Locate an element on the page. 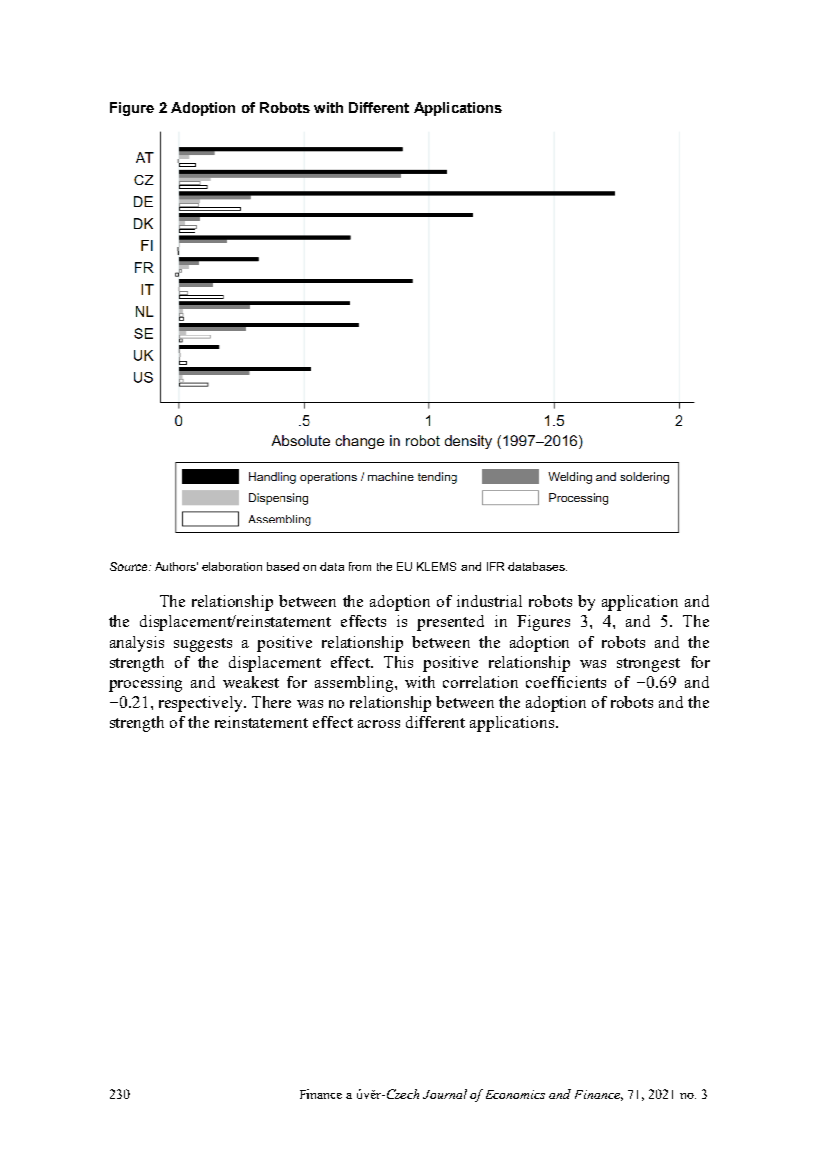  Journal is located at coordinates (445, 1094).
